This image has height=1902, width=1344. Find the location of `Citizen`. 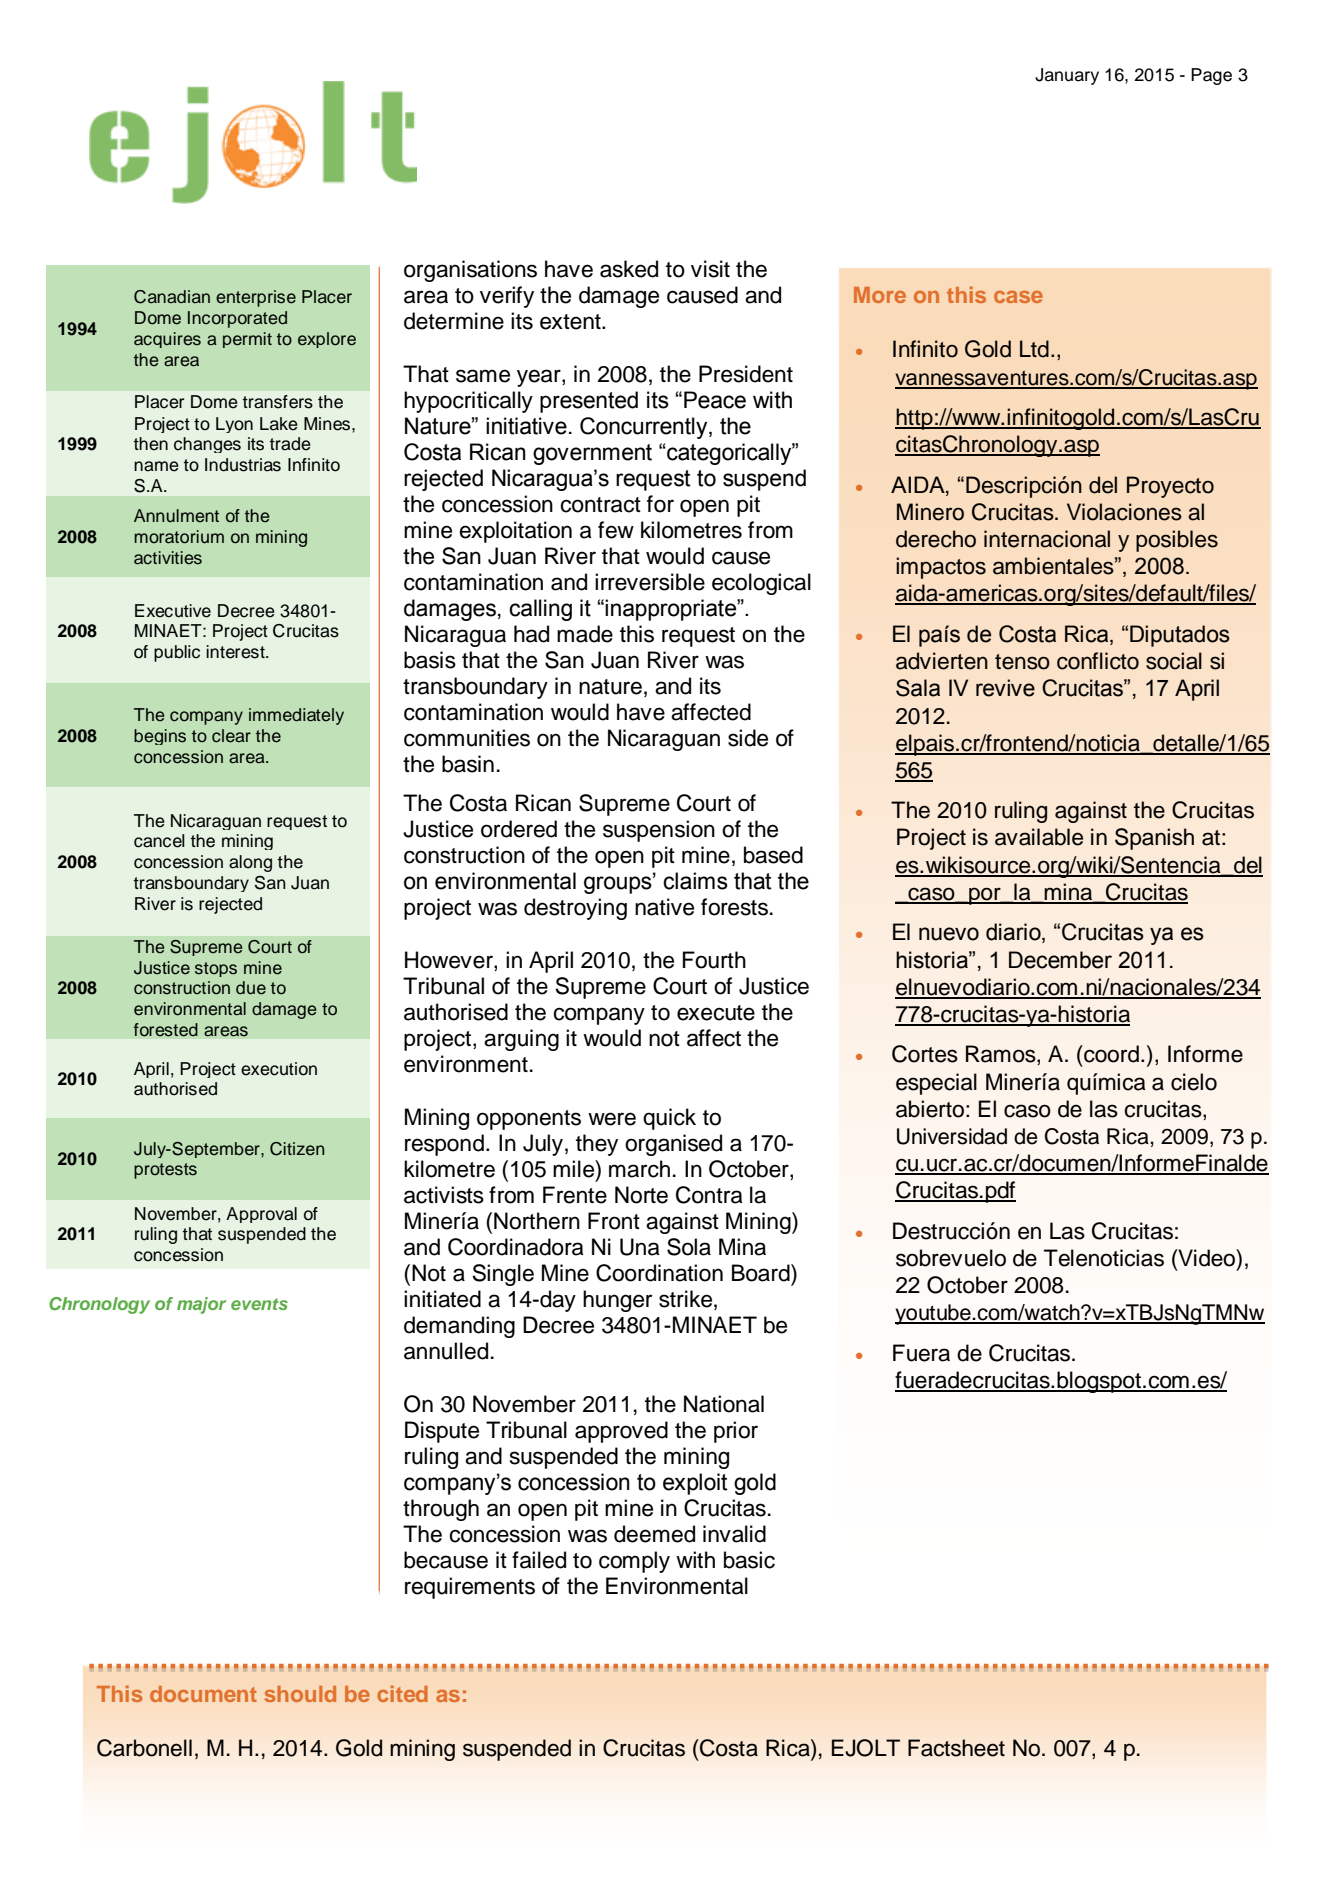

Citizen is located at coordinates (297, 1149).
